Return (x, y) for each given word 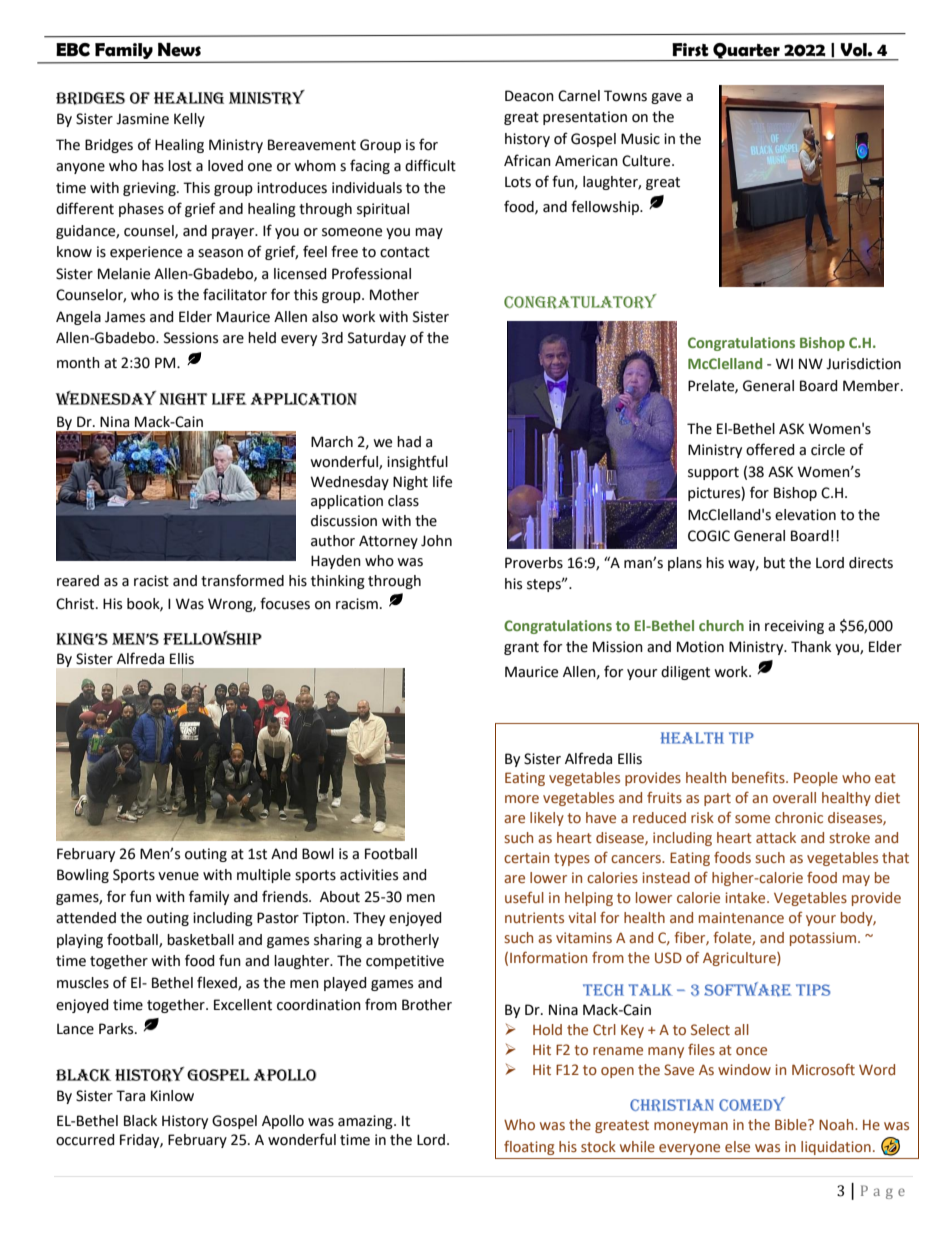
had (409, 442)
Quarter (747, 51)
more (522, 799)
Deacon (529, 96)
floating (529, 1147)
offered (770, 449)
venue (178, 876)
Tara (130, 1096)
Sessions (191, 338)
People (816, 779)
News (179, 50)
